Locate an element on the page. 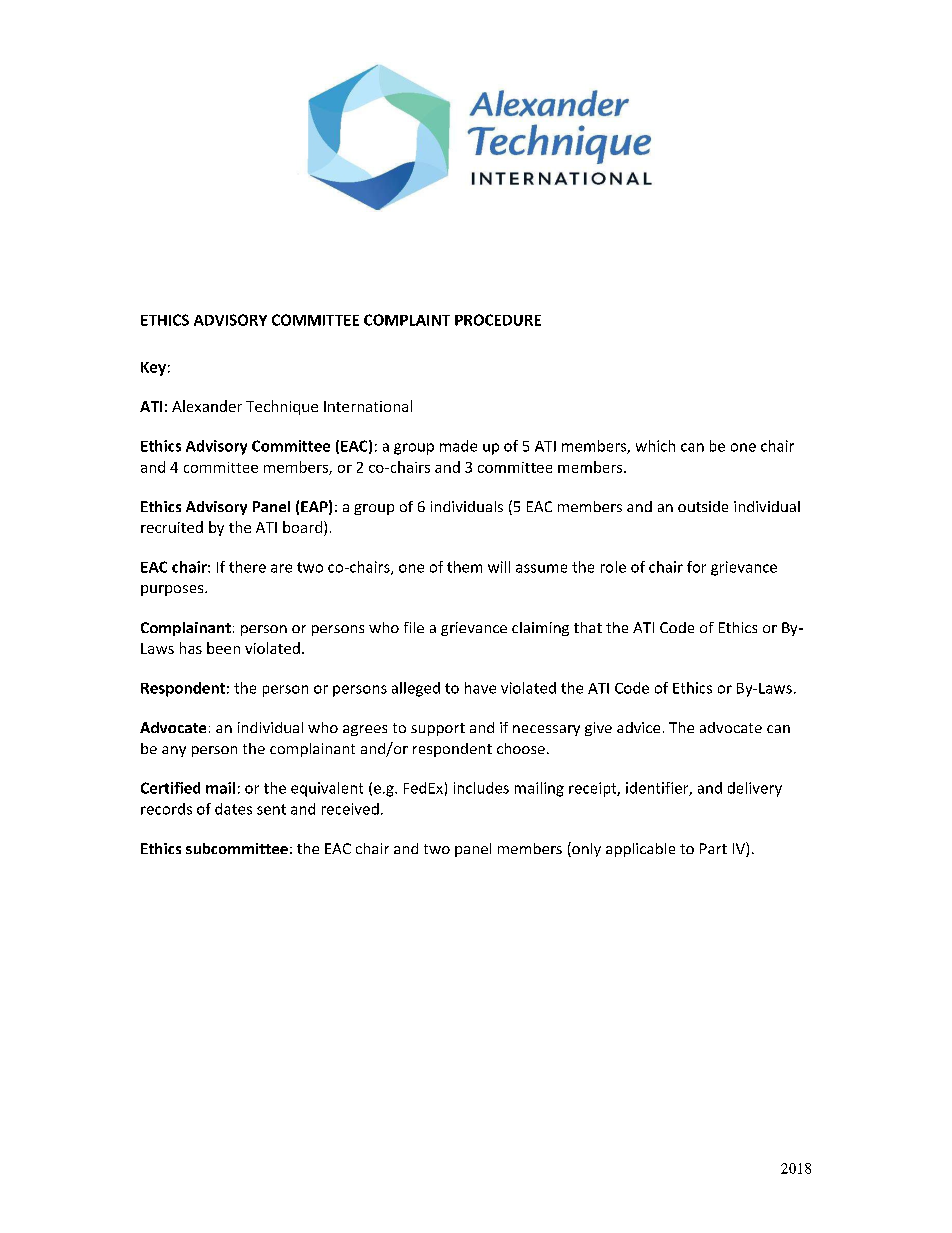 The height and width of the page is (1233, 952). file is located at coordinates (414, 627).
